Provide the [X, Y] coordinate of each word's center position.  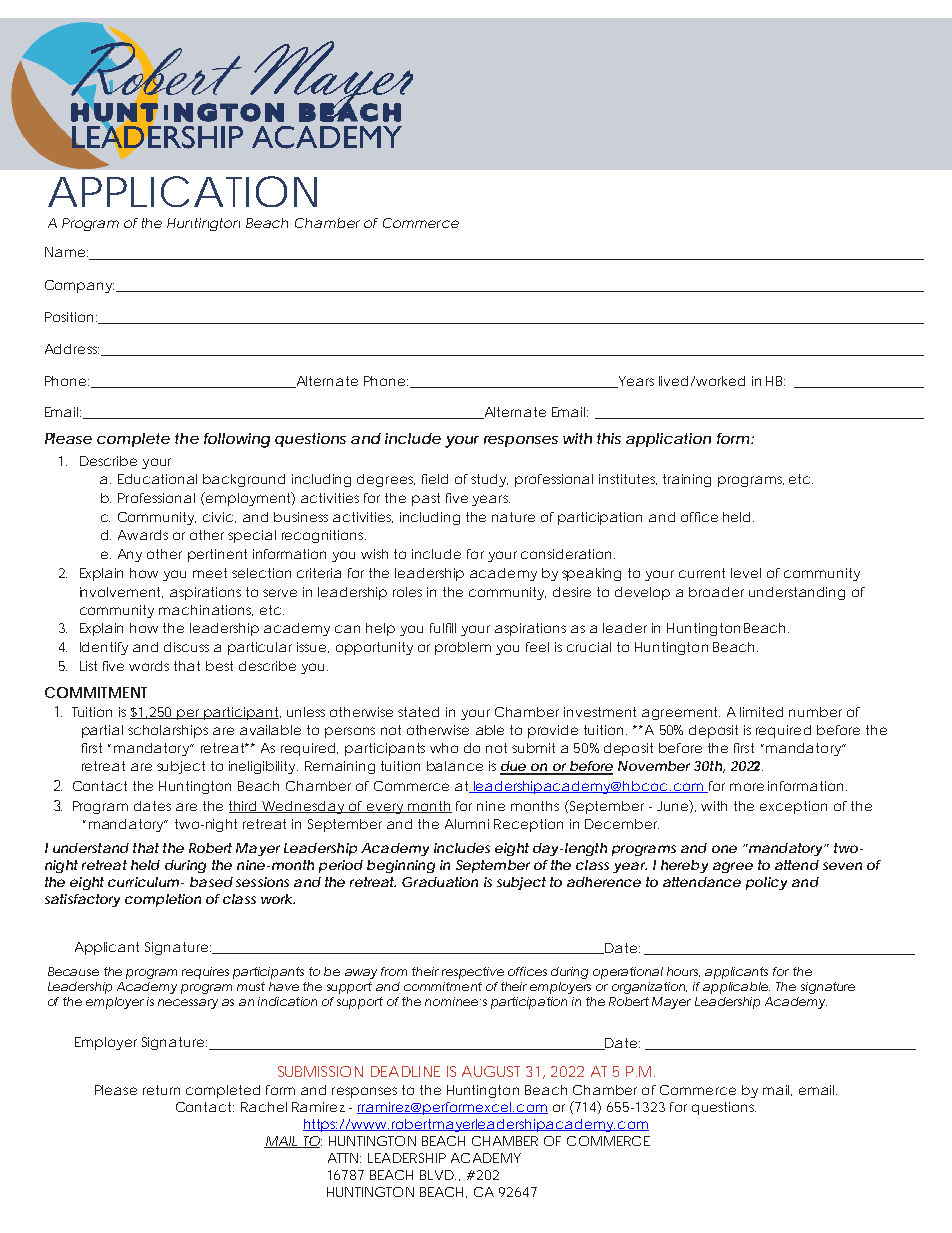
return [161, 1090]
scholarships [168, 731]
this [609, 438]
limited [761, 712]
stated [418, 712]
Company [79, 286]
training [687, 480]
